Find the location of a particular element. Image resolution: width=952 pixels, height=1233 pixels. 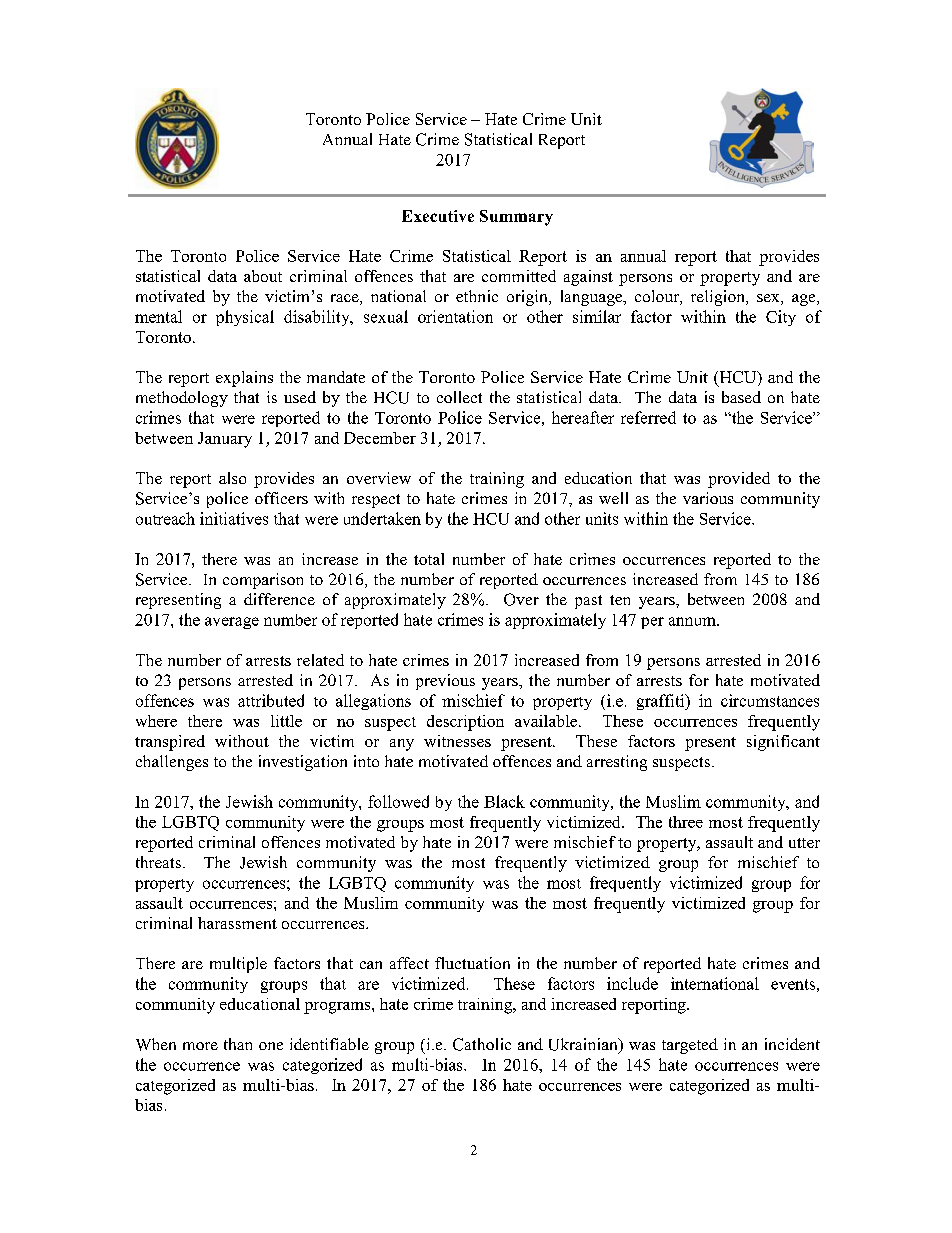

Summary is located at coordinates (516, 218).
